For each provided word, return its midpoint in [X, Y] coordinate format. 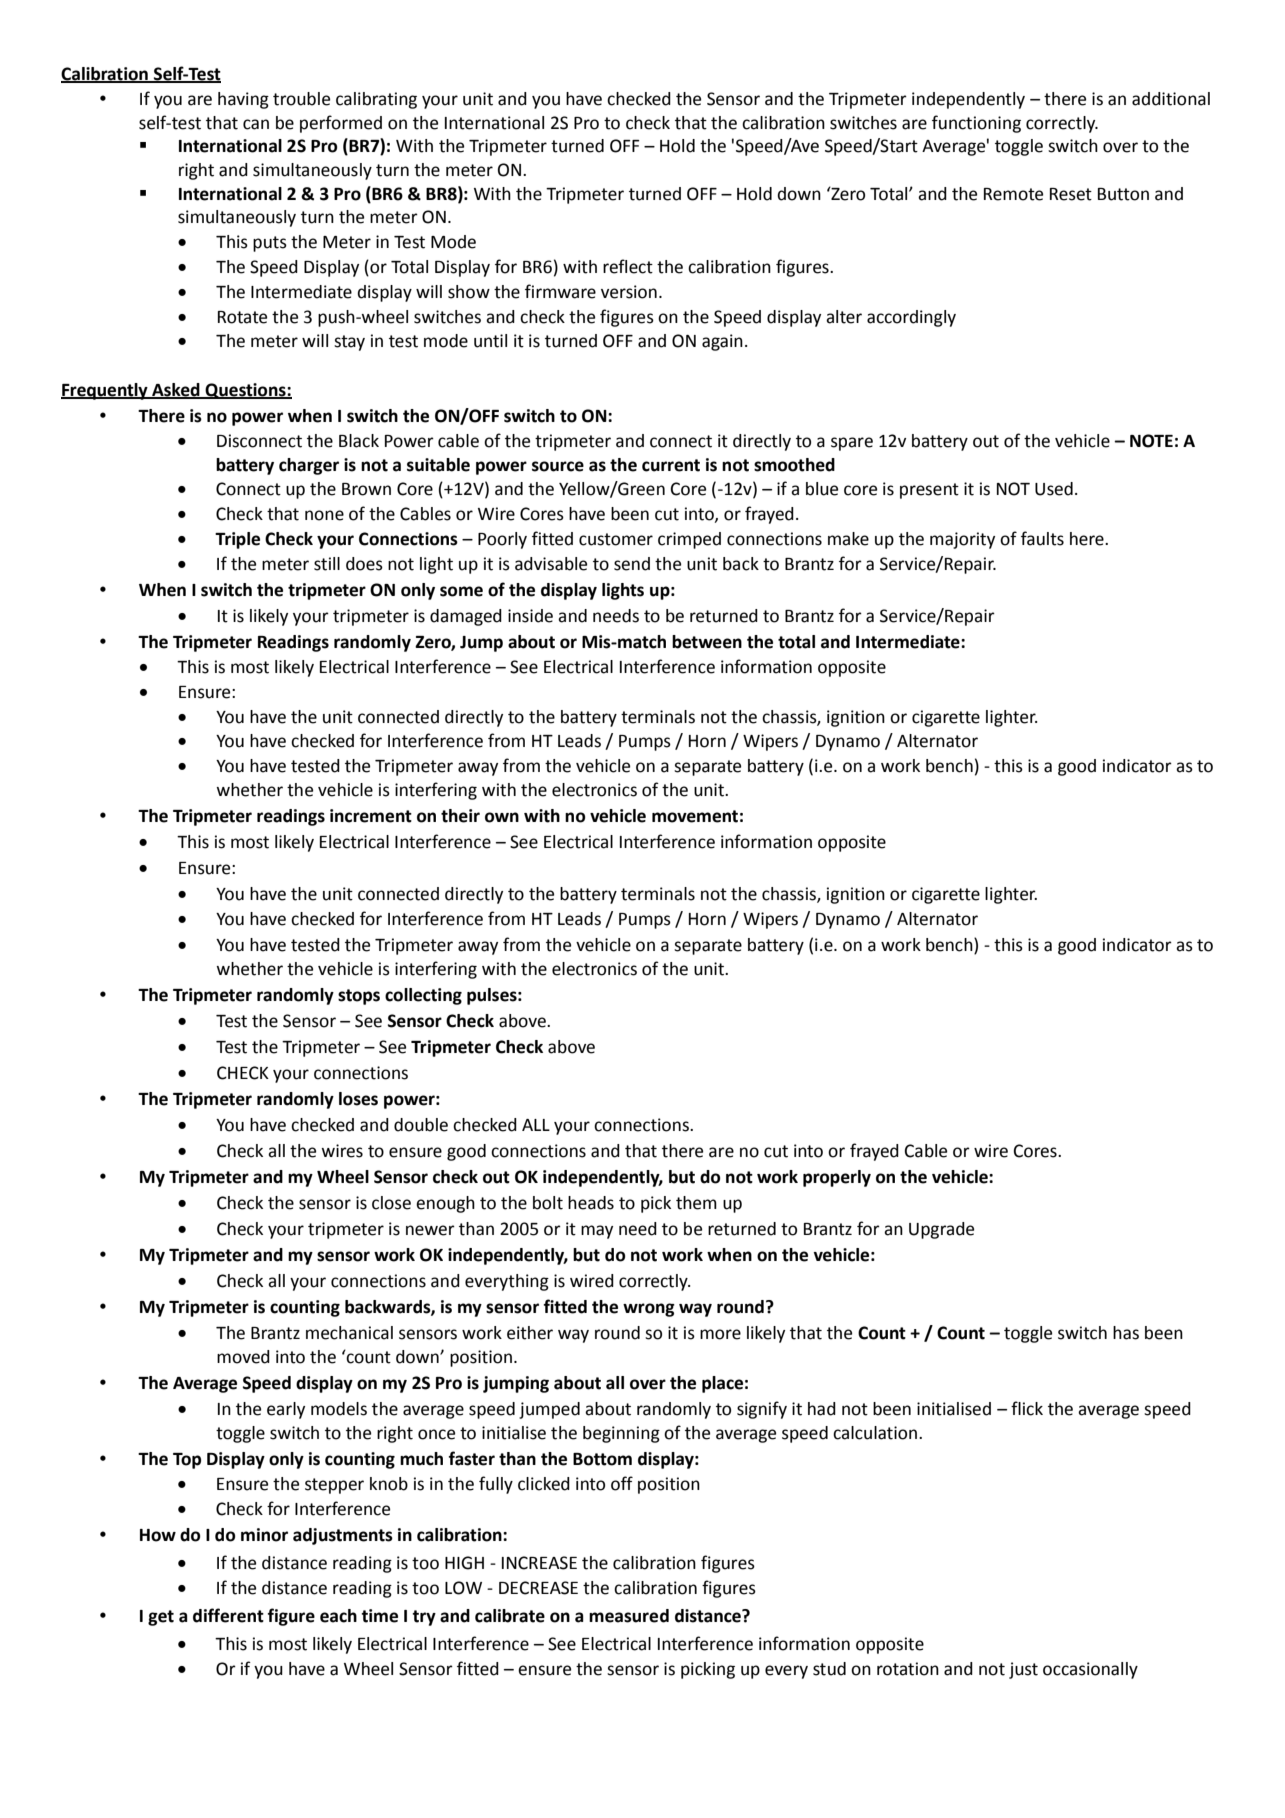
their [460, 816]
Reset [1071, 194]
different [228, 1615]
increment [371, 816]
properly [837, 1178]
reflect [628, 266]
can [256, 124]
